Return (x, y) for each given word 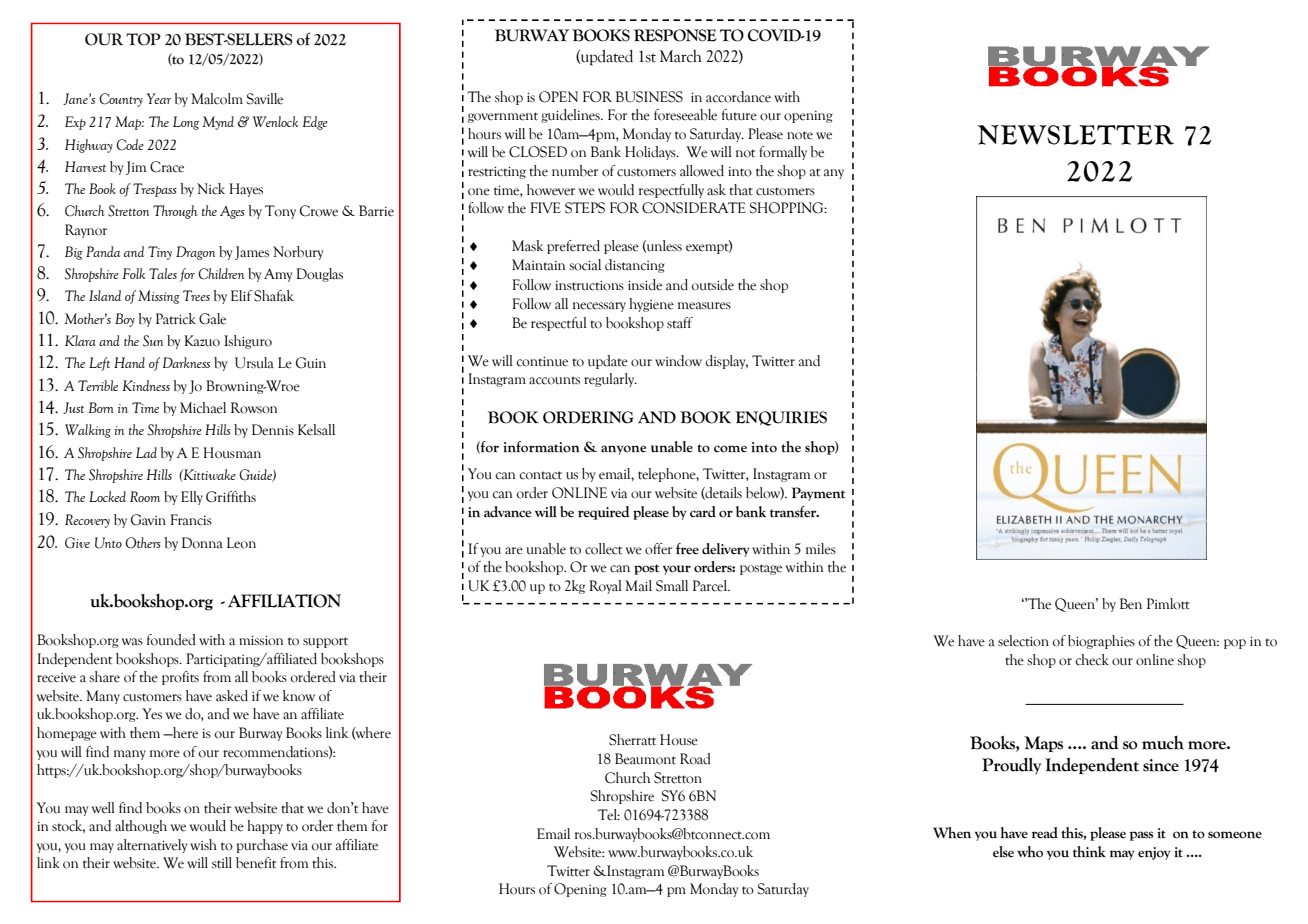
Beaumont (645, 759)
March (681, 56)
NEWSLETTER (1075, 135)
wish (203, 845)
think (1089, 852)
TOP (143, 39)
